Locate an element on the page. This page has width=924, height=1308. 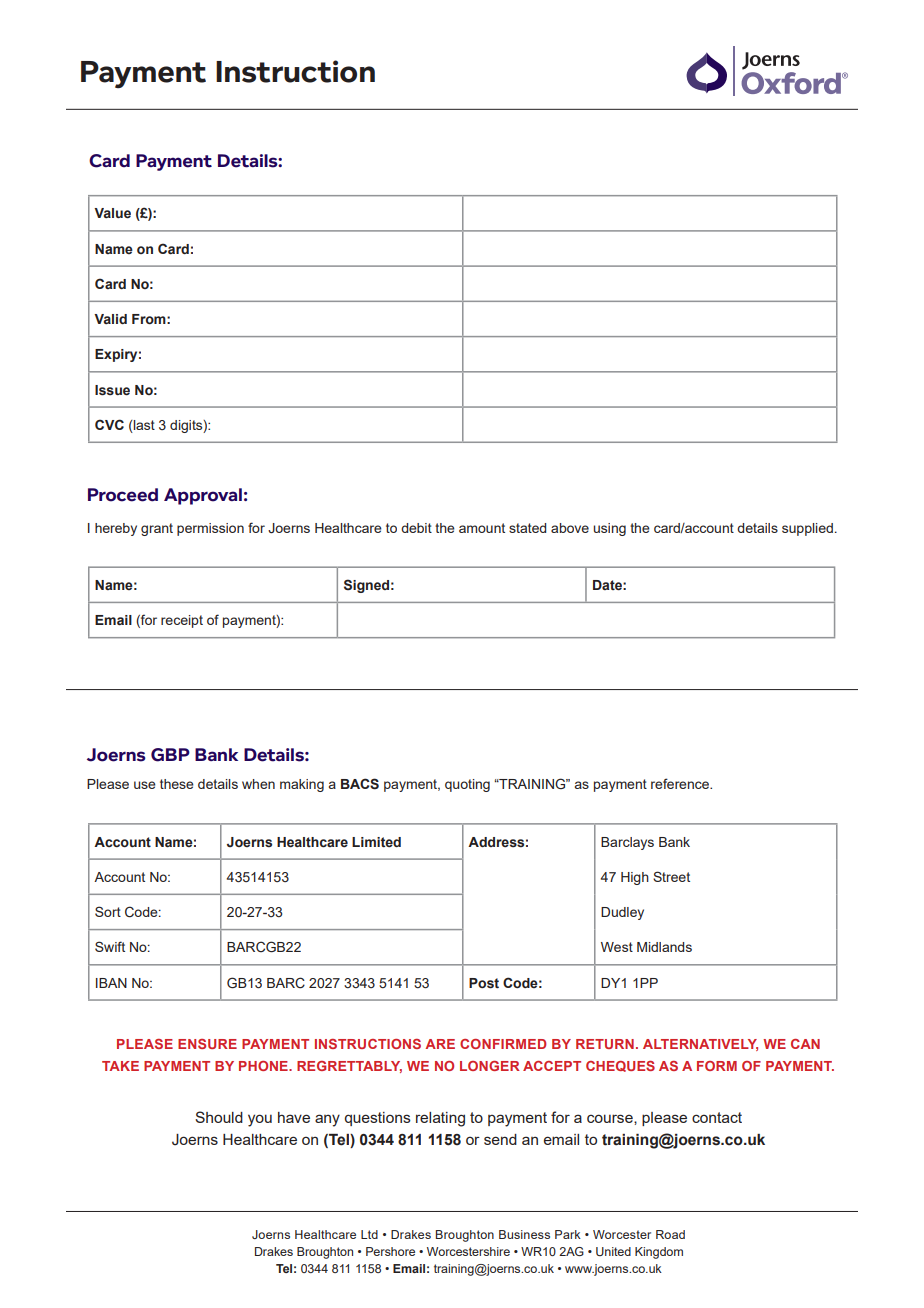
using is located at coordinates (609, 529).
